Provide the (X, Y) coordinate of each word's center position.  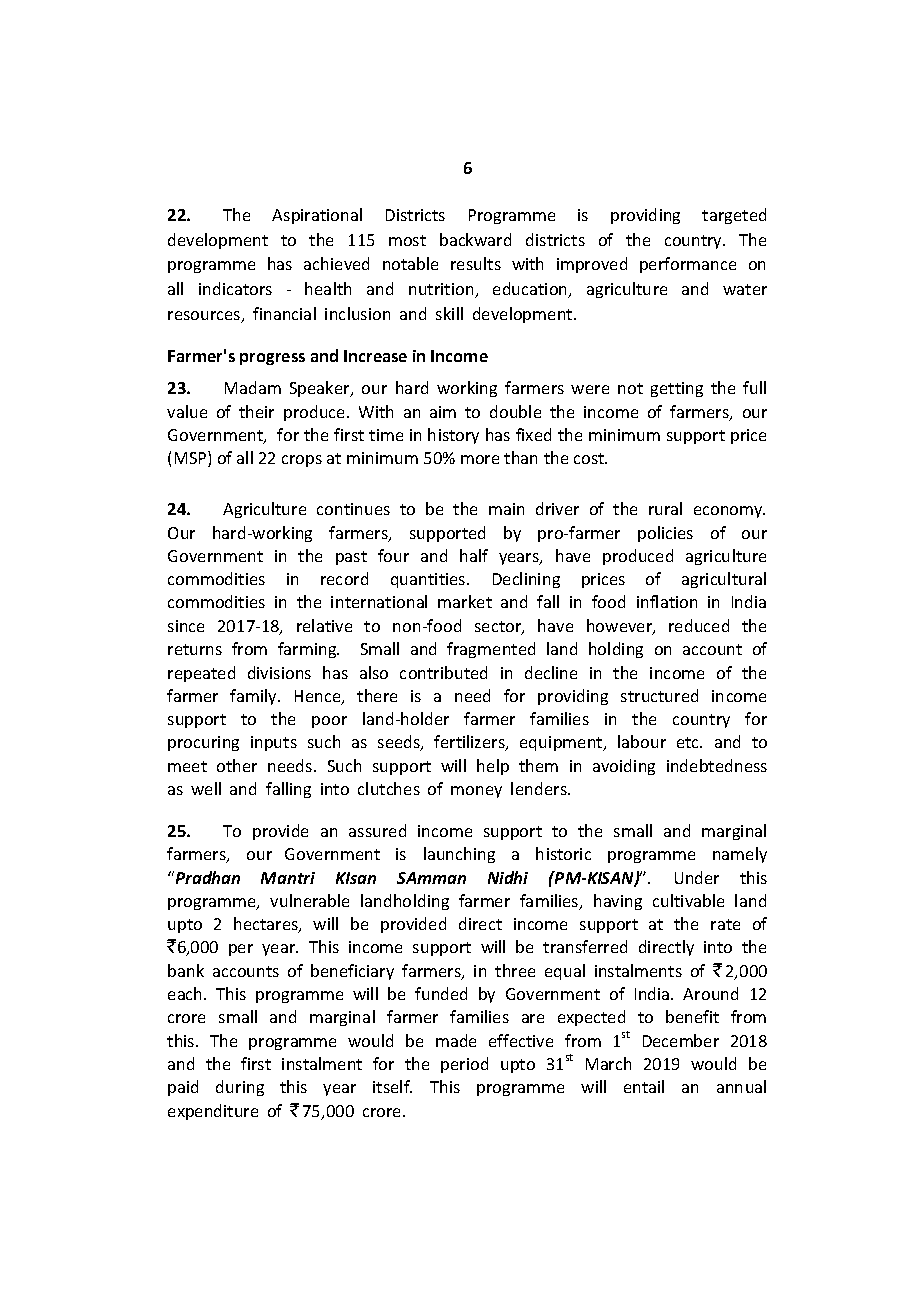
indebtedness (717, 765)
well (206, 788)
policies (665, 534)
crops (302, 461)
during (240, 1088)
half (474, 555)
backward (475, 239)
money (476, 792)
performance (688, 265)
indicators (235, 288)
